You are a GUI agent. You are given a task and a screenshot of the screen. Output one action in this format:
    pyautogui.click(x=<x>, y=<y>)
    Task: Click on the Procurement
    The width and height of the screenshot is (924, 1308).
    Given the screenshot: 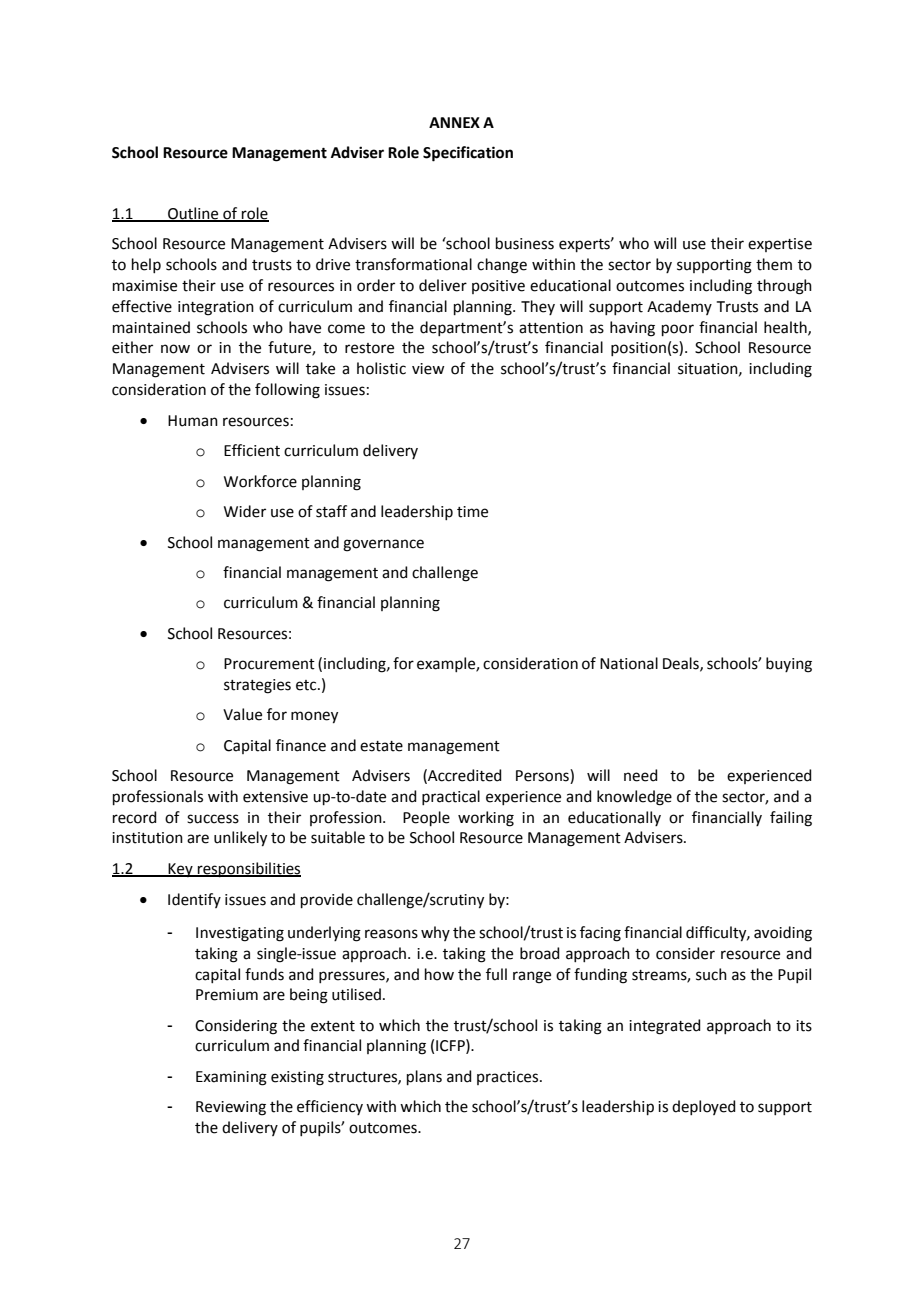 What is the action you would take?
    pyautogui.click(x=269, y=664)
